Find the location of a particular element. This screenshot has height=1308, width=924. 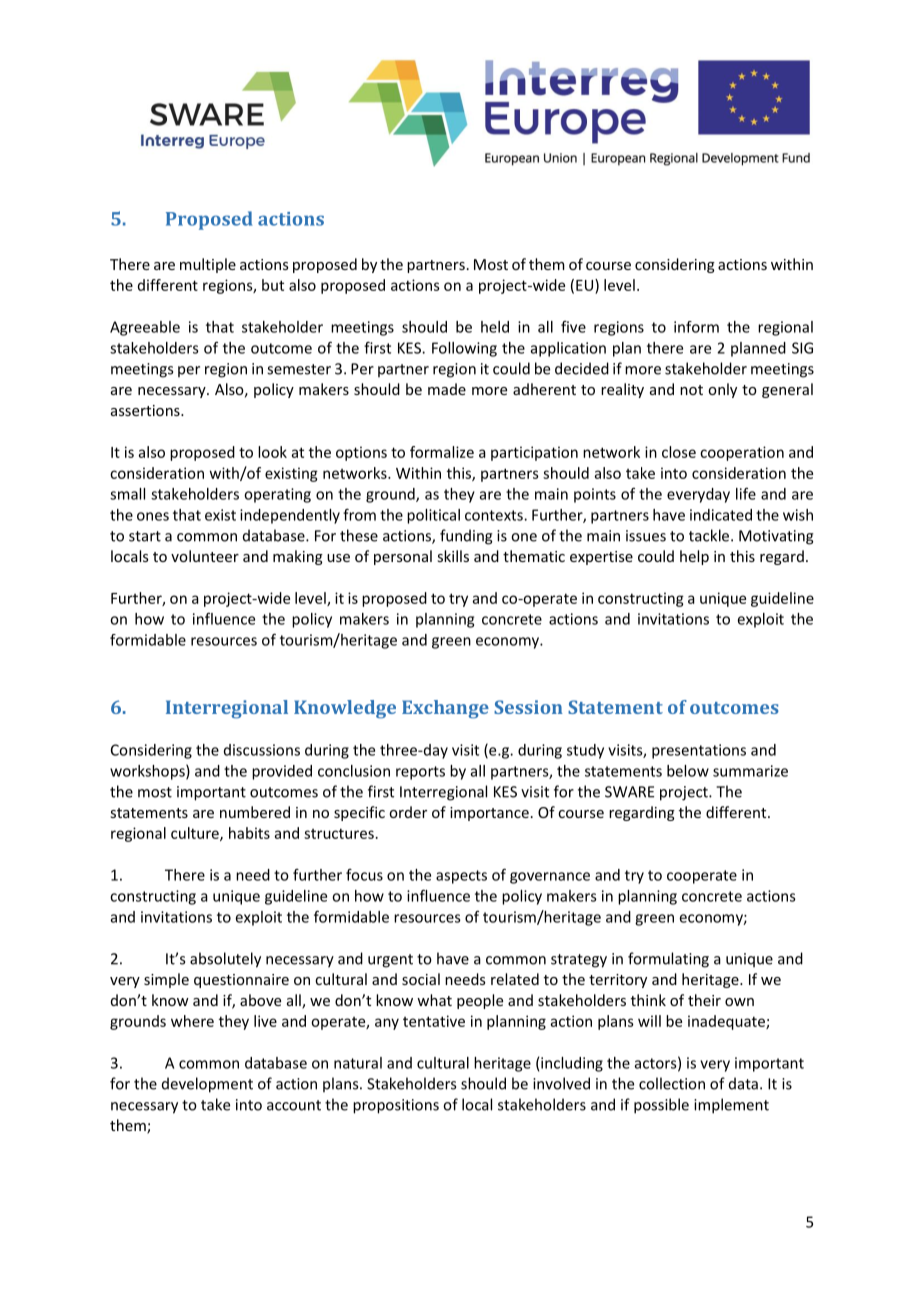

held is located at coordinates (495, 327).
